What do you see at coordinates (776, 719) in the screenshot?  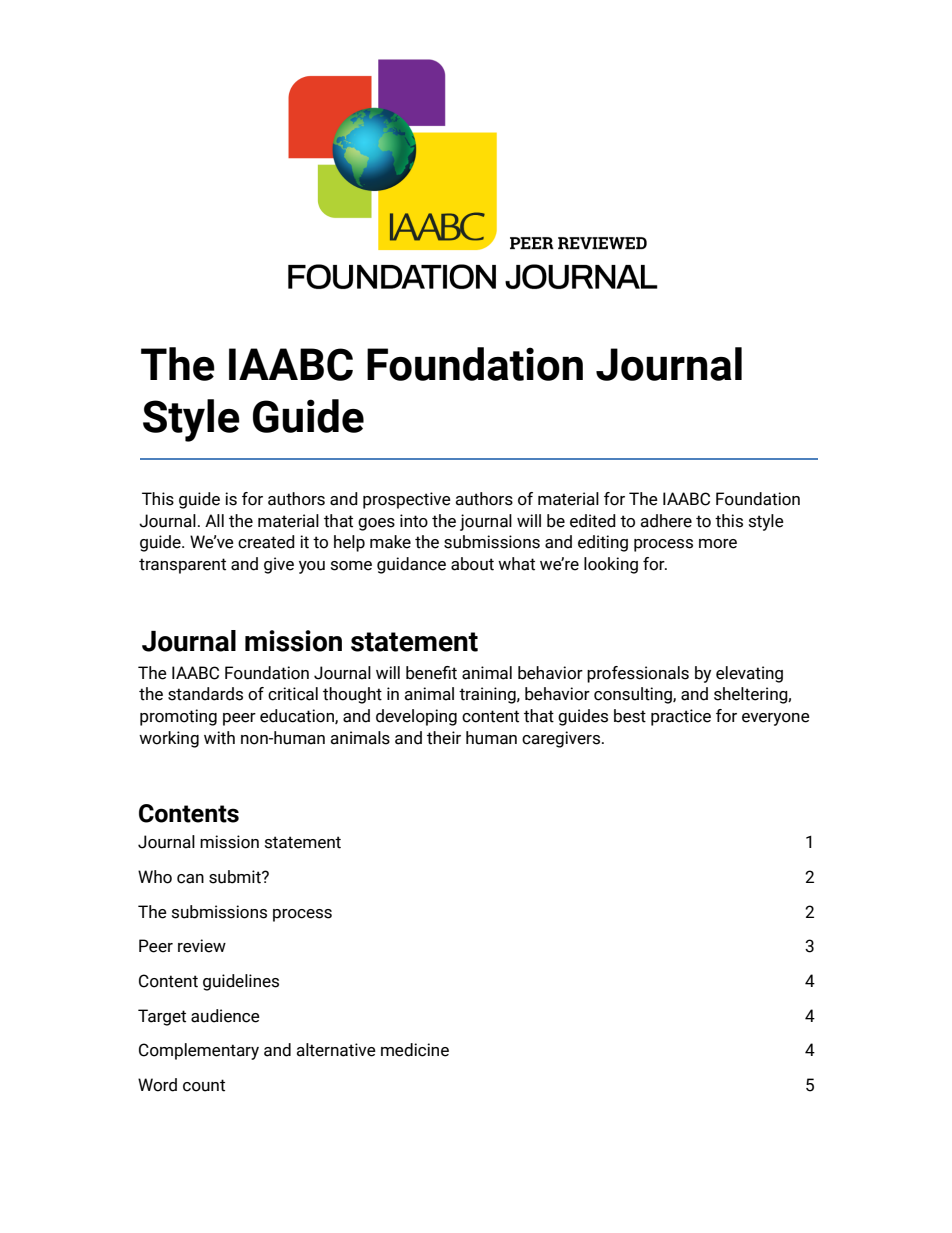 I see `everyone` at bounding box center [776, 719].
